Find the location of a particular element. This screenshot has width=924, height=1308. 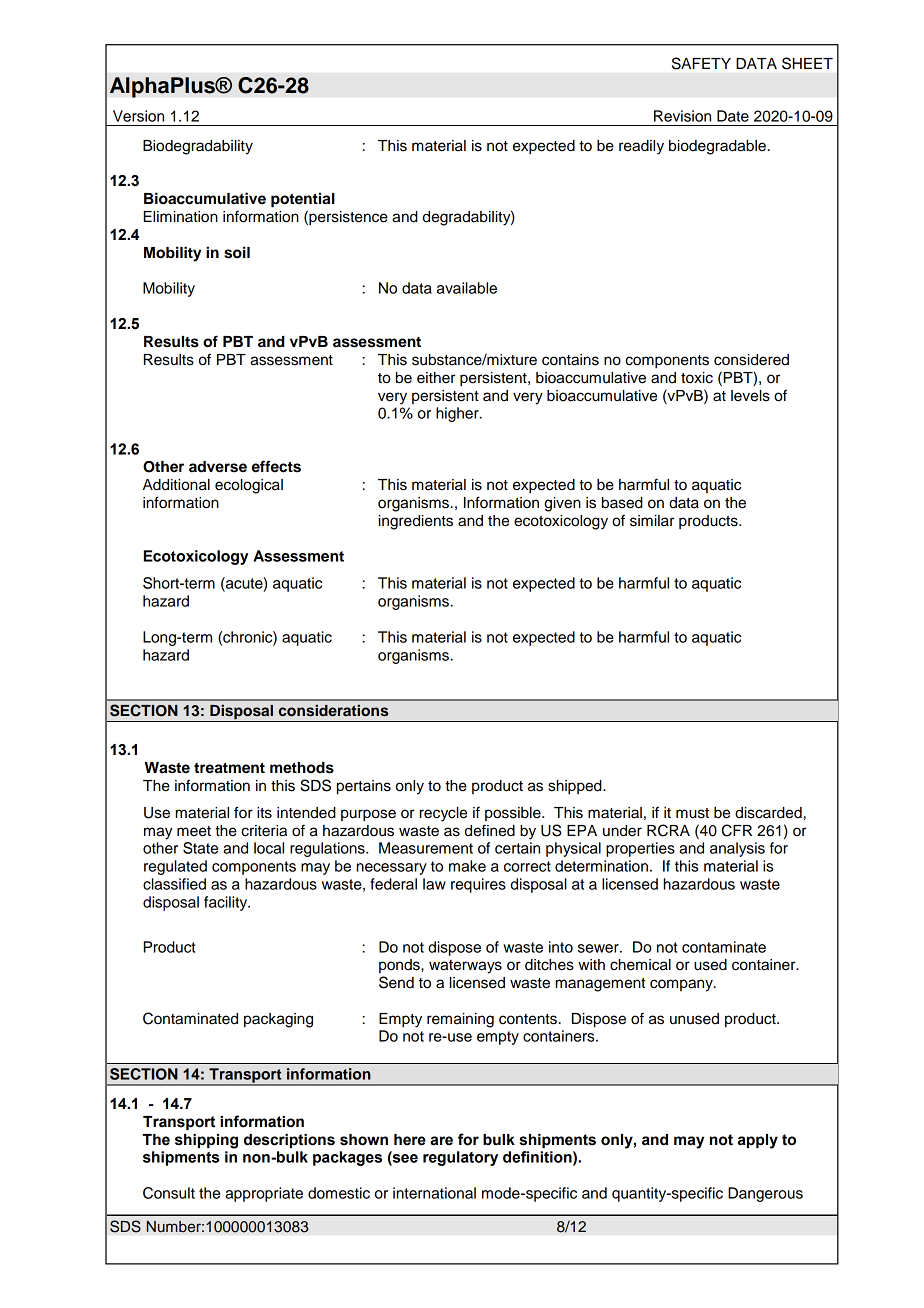

apply is located at coordinates (758, 1141).
